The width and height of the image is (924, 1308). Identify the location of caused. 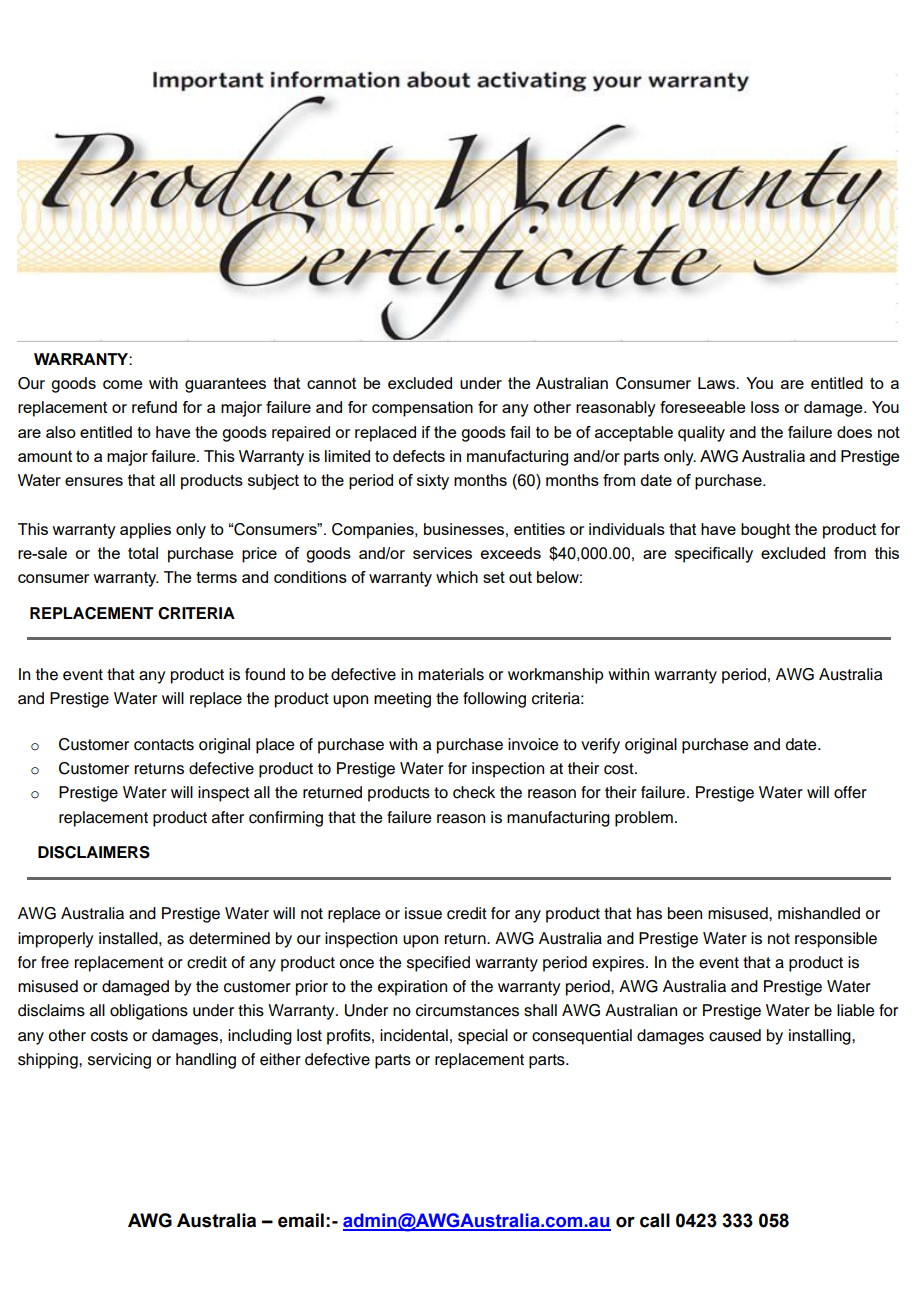
(735, 1035).
